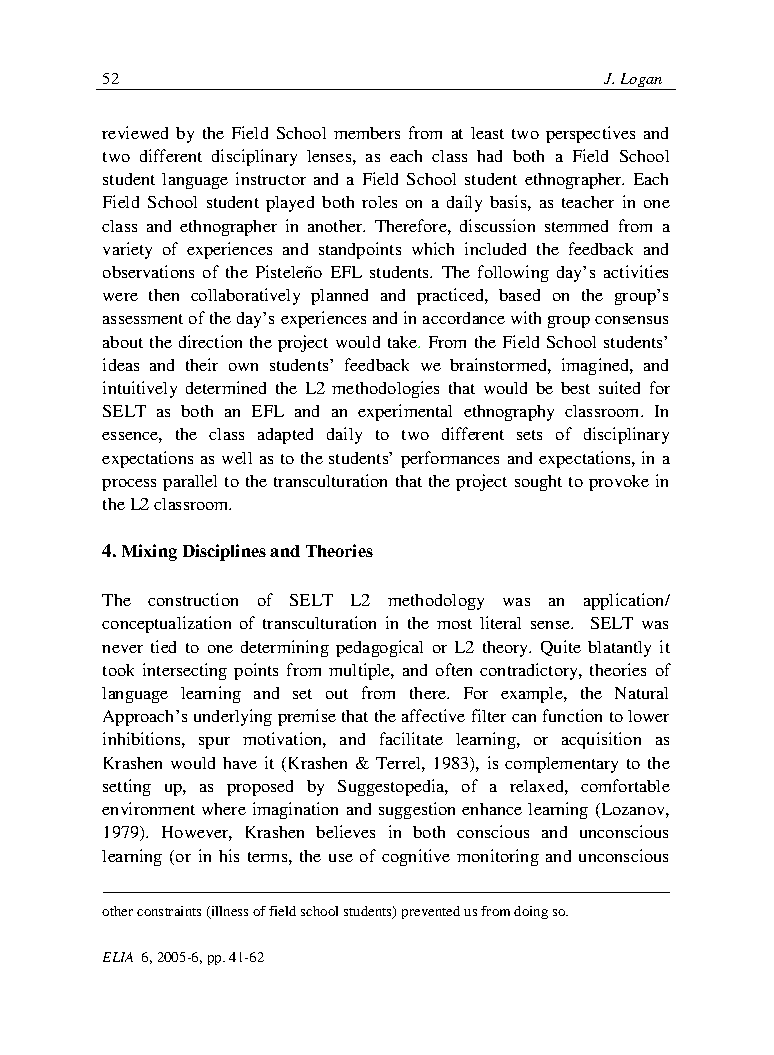 The height and width of the screenshot is (1055, 774). Describe the element at coordinates (169, 911) in the screenshot. I see `constraints` at that location.
